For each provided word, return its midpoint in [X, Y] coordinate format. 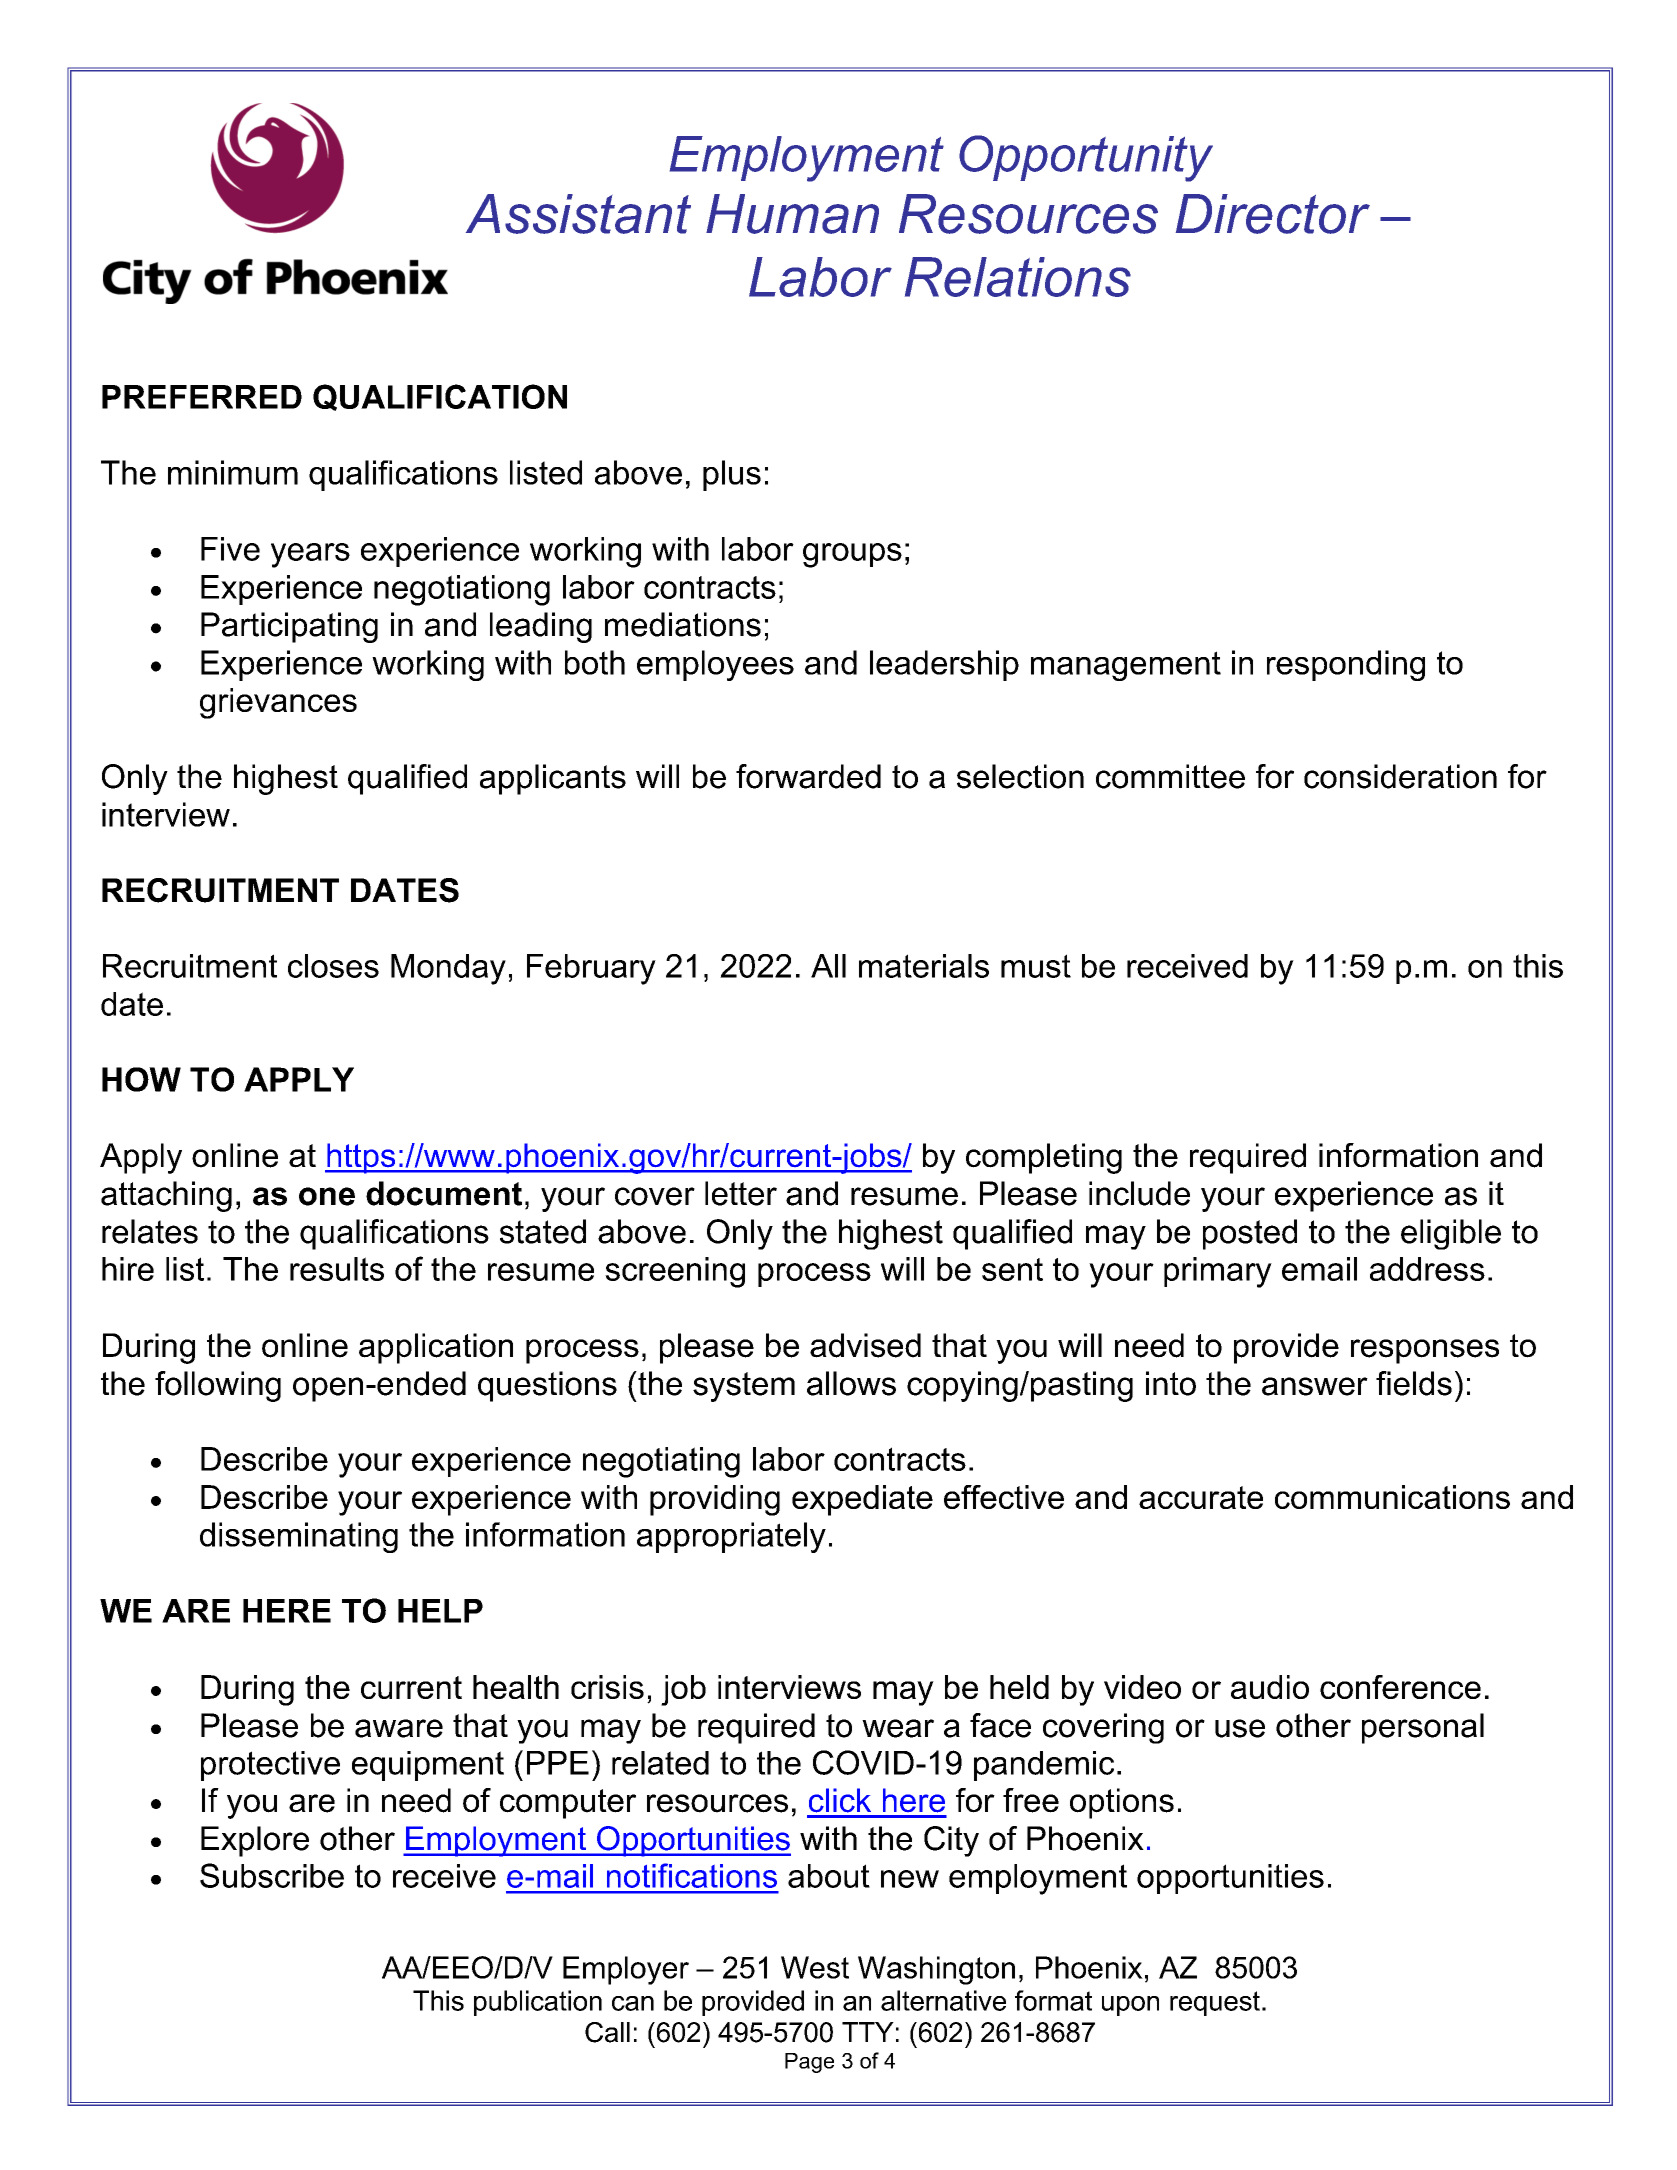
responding [1346, 665]
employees [715, 665]
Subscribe [272, 1875]
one [327, 1196]
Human [792, 214]
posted [1250, 1234]
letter [741, 1193]
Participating [289, 627]
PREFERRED [202, 397]
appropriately [731, 1537]
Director [1273, 214]
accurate [1201, 1497]
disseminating [299, 1537]
